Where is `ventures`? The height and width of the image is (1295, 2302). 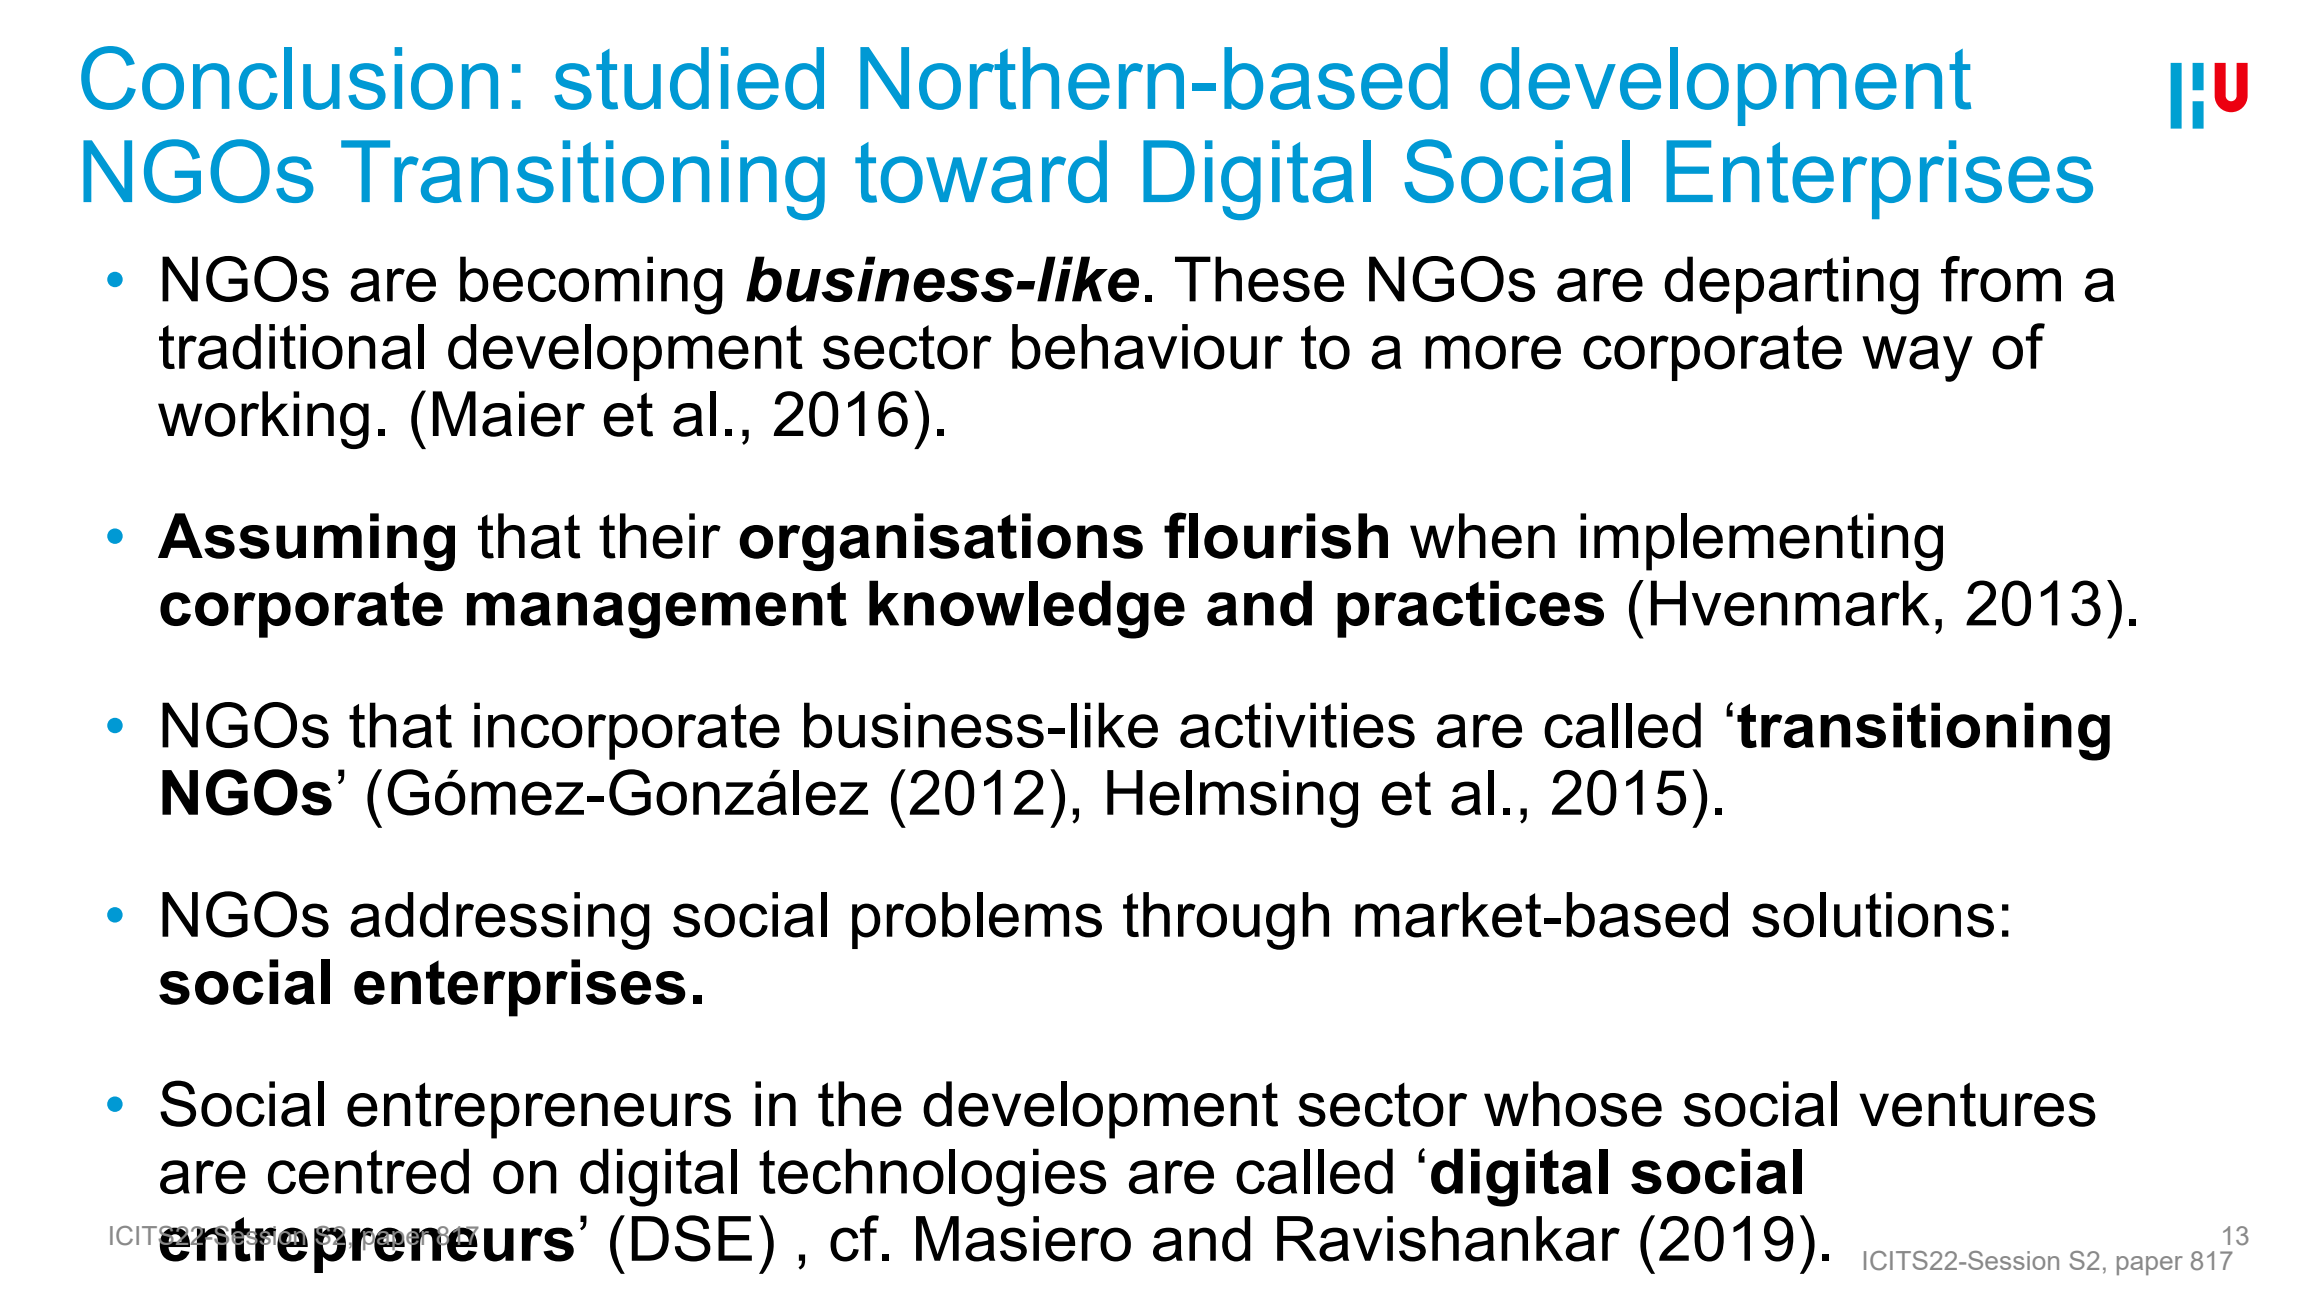
ventures is located at coordinates (1977, 1104).
